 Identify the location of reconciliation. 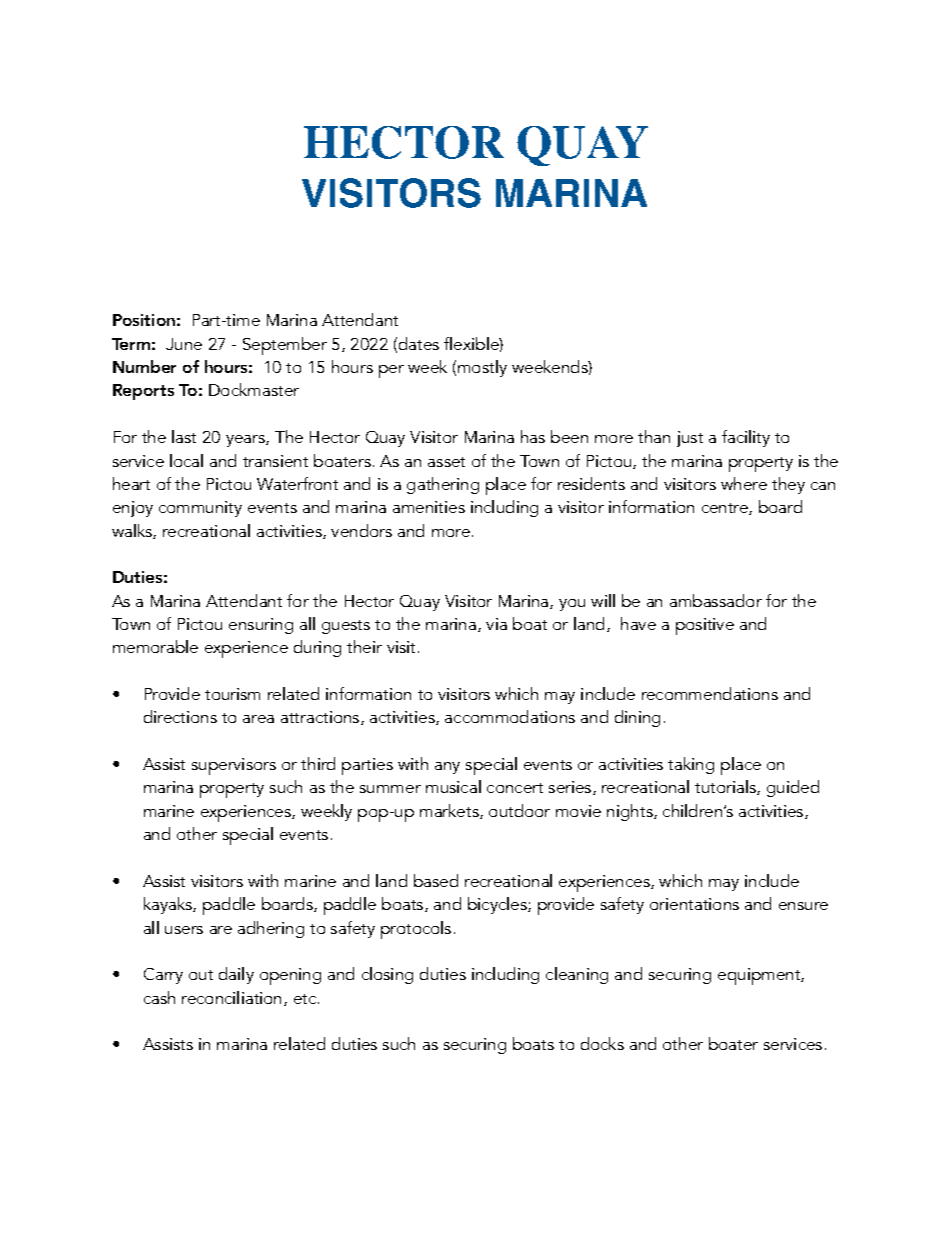
(233, 998).
